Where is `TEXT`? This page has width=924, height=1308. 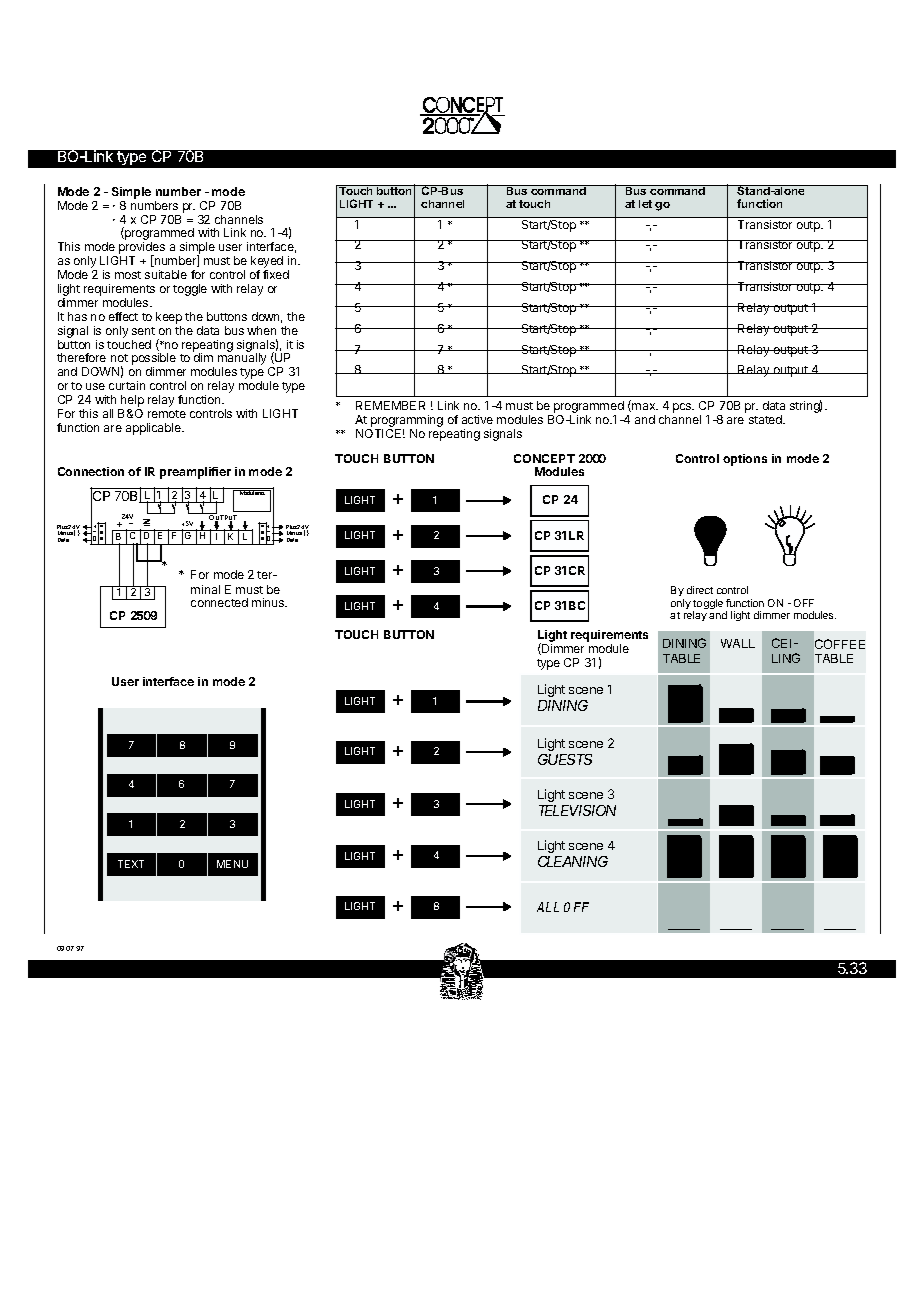 TEXT is located at coordinates (131, 864).
